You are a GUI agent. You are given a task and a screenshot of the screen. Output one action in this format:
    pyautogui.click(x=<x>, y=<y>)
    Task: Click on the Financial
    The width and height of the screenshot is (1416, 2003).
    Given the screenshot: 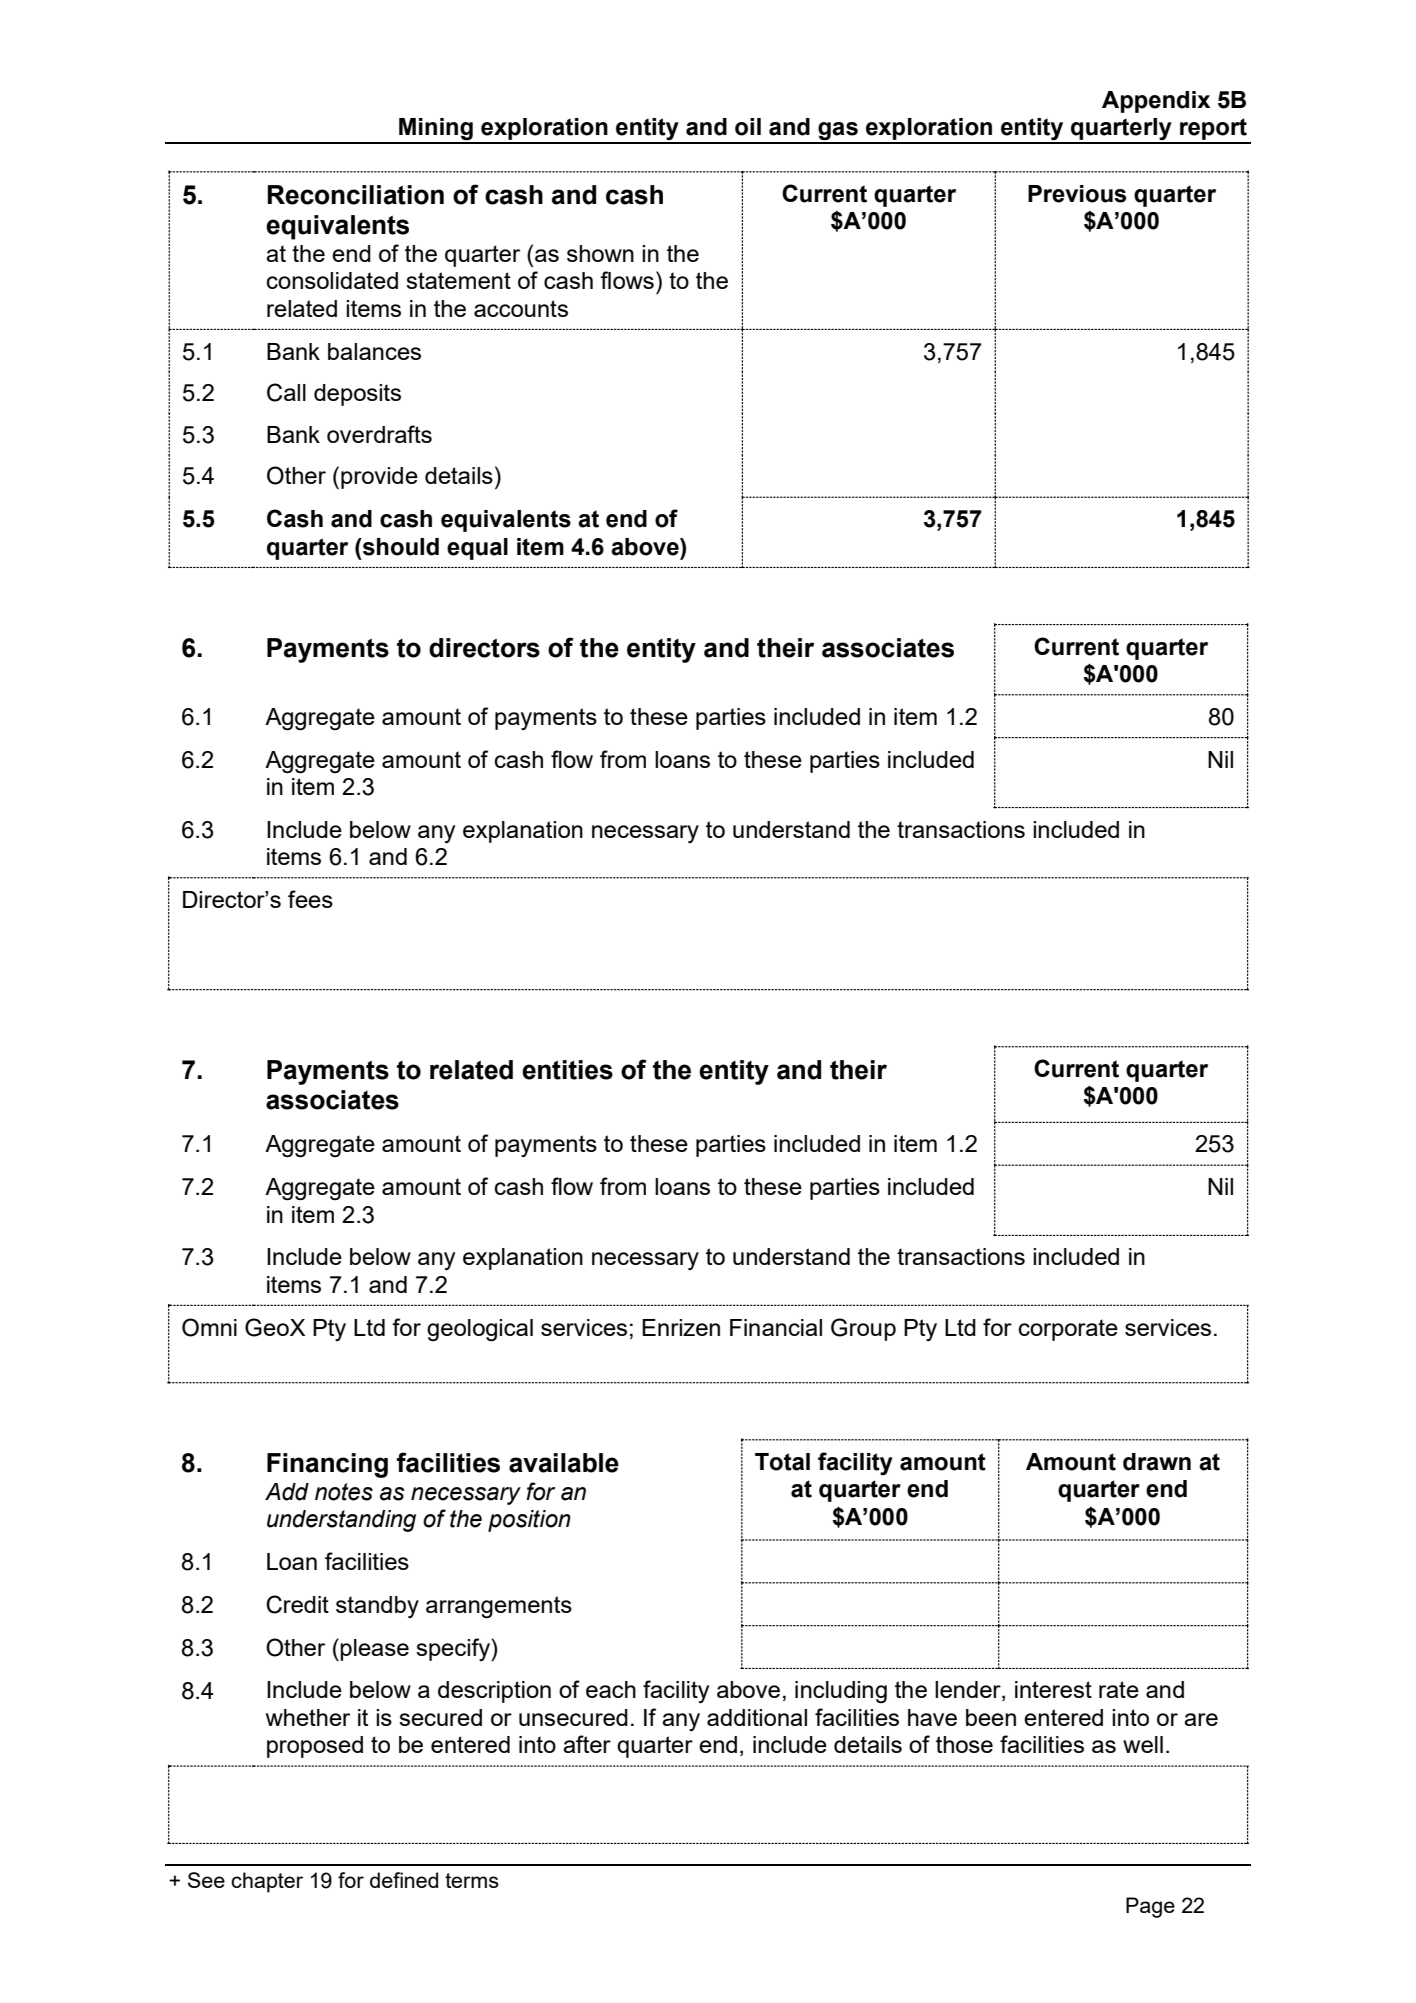 What is the action you would take?
    pyautogui.click(x=776, y=1327)
